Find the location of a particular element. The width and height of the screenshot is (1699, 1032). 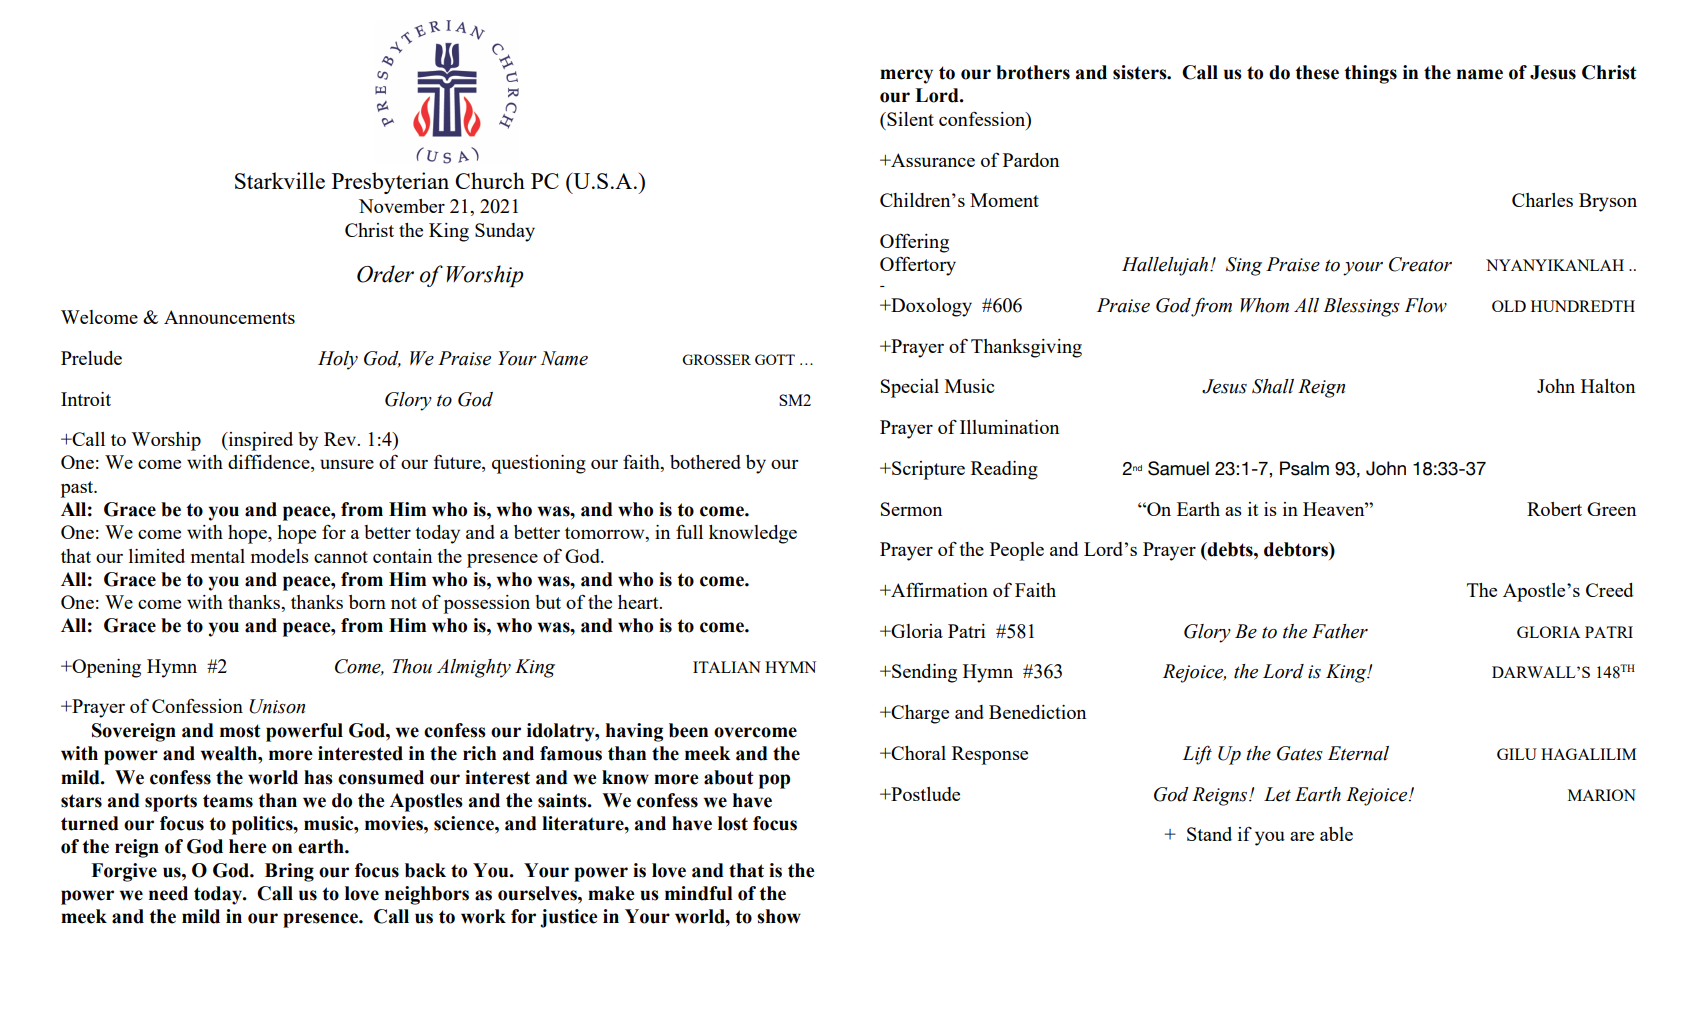

Affirmation is located at coordinates (938, 589).
